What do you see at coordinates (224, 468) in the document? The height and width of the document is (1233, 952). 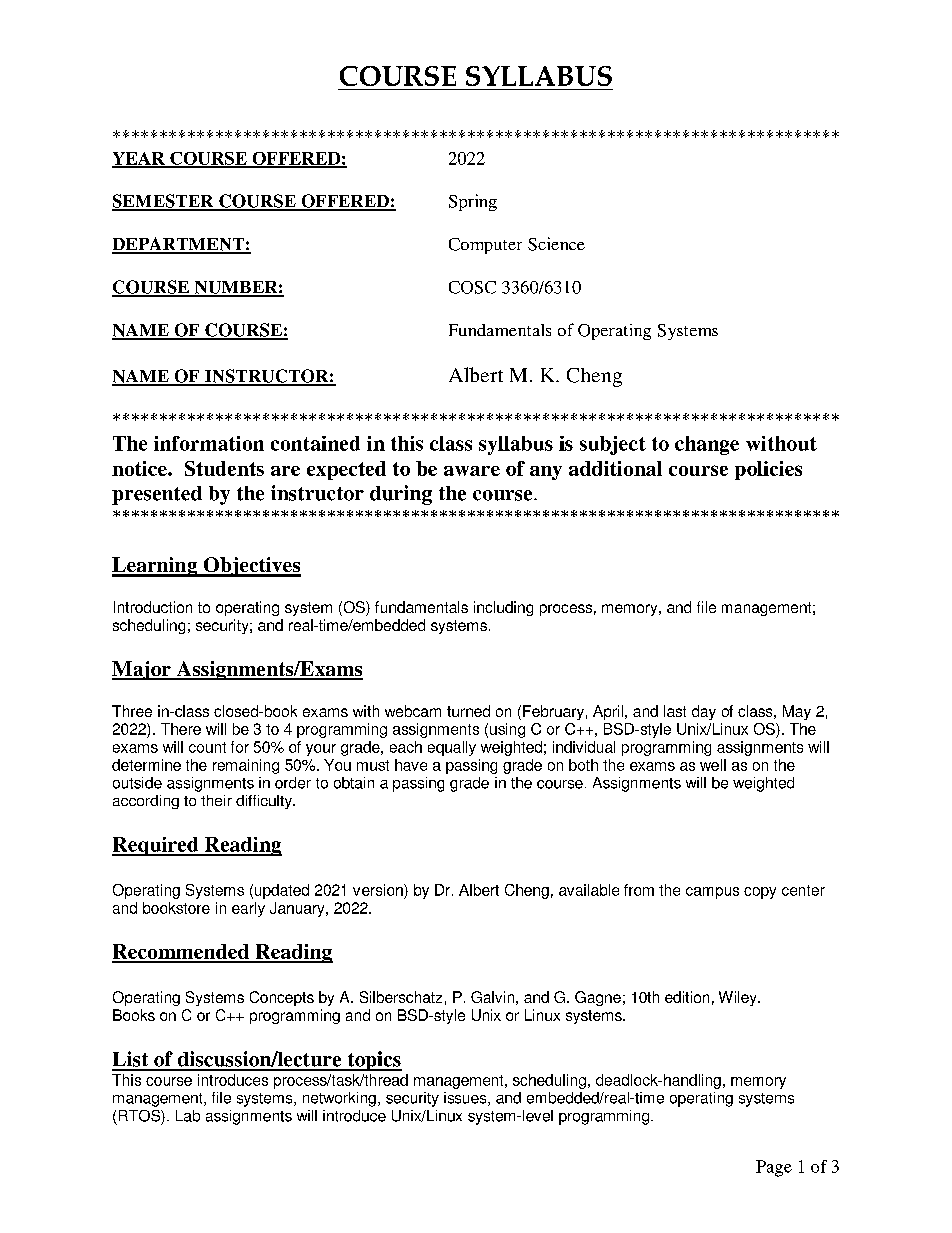 I see `Students` at bounding box center [224, 468].
